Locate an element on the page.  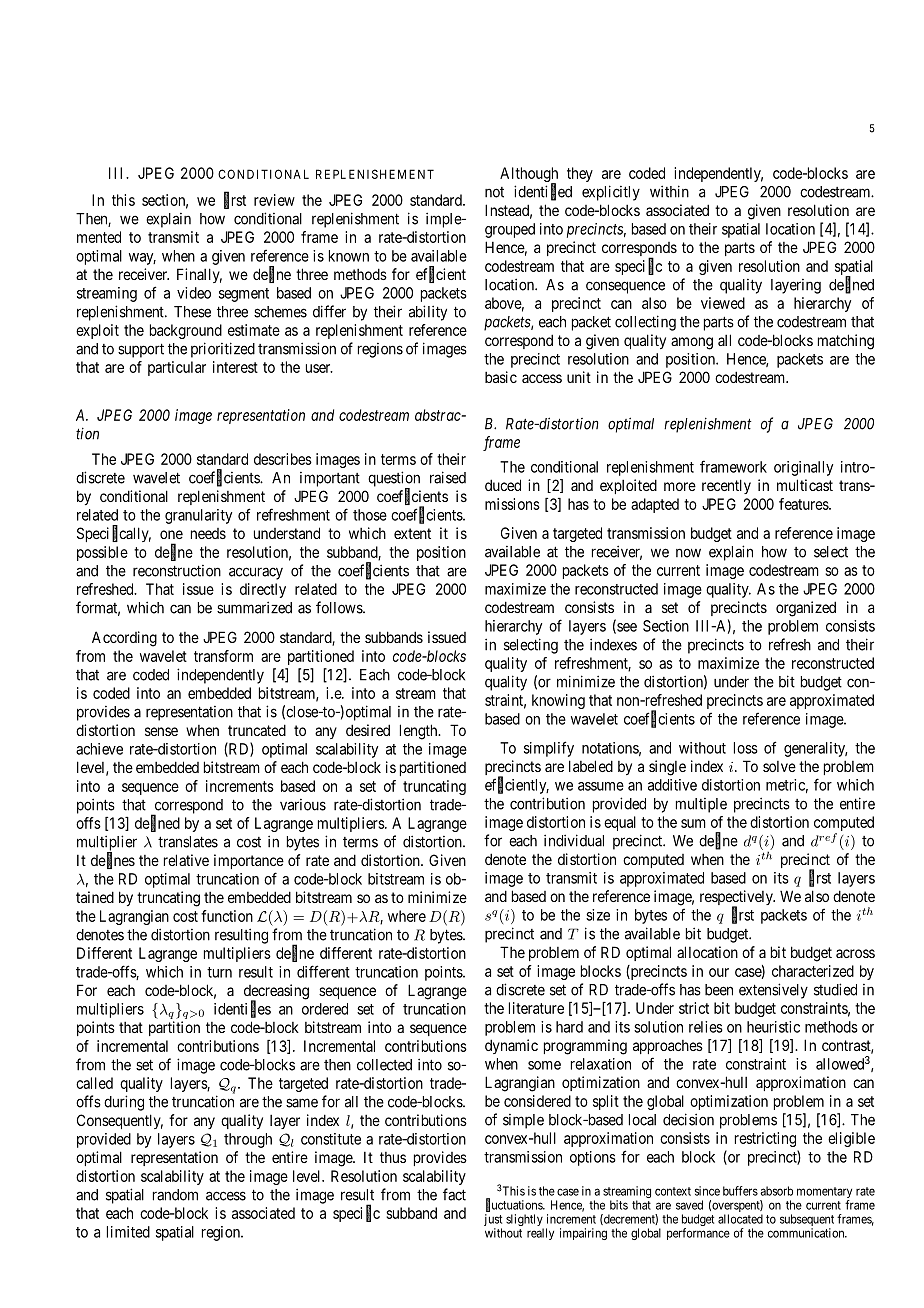
needs is located at coordinates (208, 533).
